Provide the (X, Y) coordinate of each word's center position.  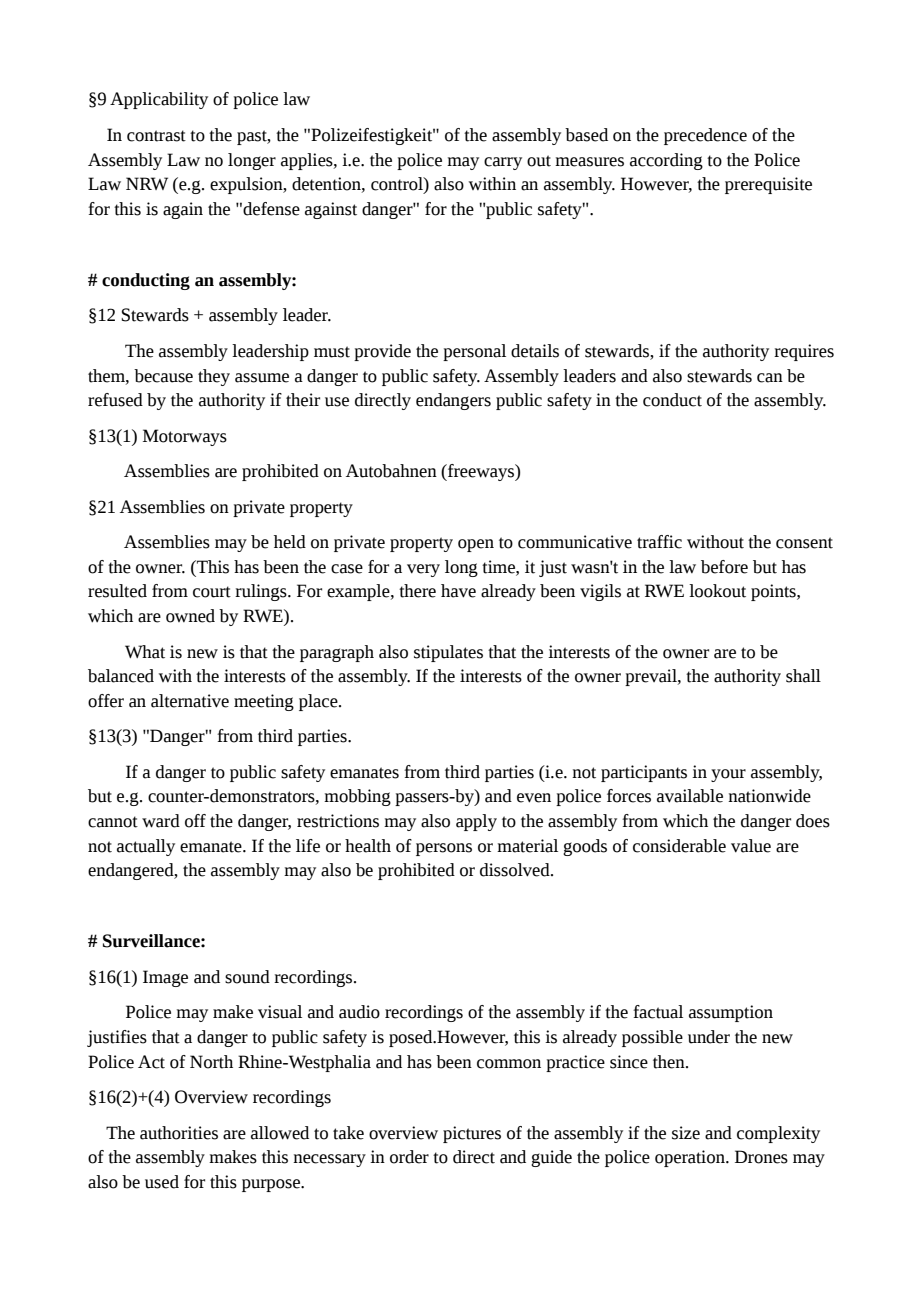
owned (190, 616)
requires (804, 352)
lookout (717, 591)
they (214, 377)
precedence (705, 136)
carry (503, 163)
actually (146, 847)
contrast (156, 136)
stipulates (448, 653)
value (751, 846)
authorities (179, 1133)
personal (474, 352)
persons (444, 849)
